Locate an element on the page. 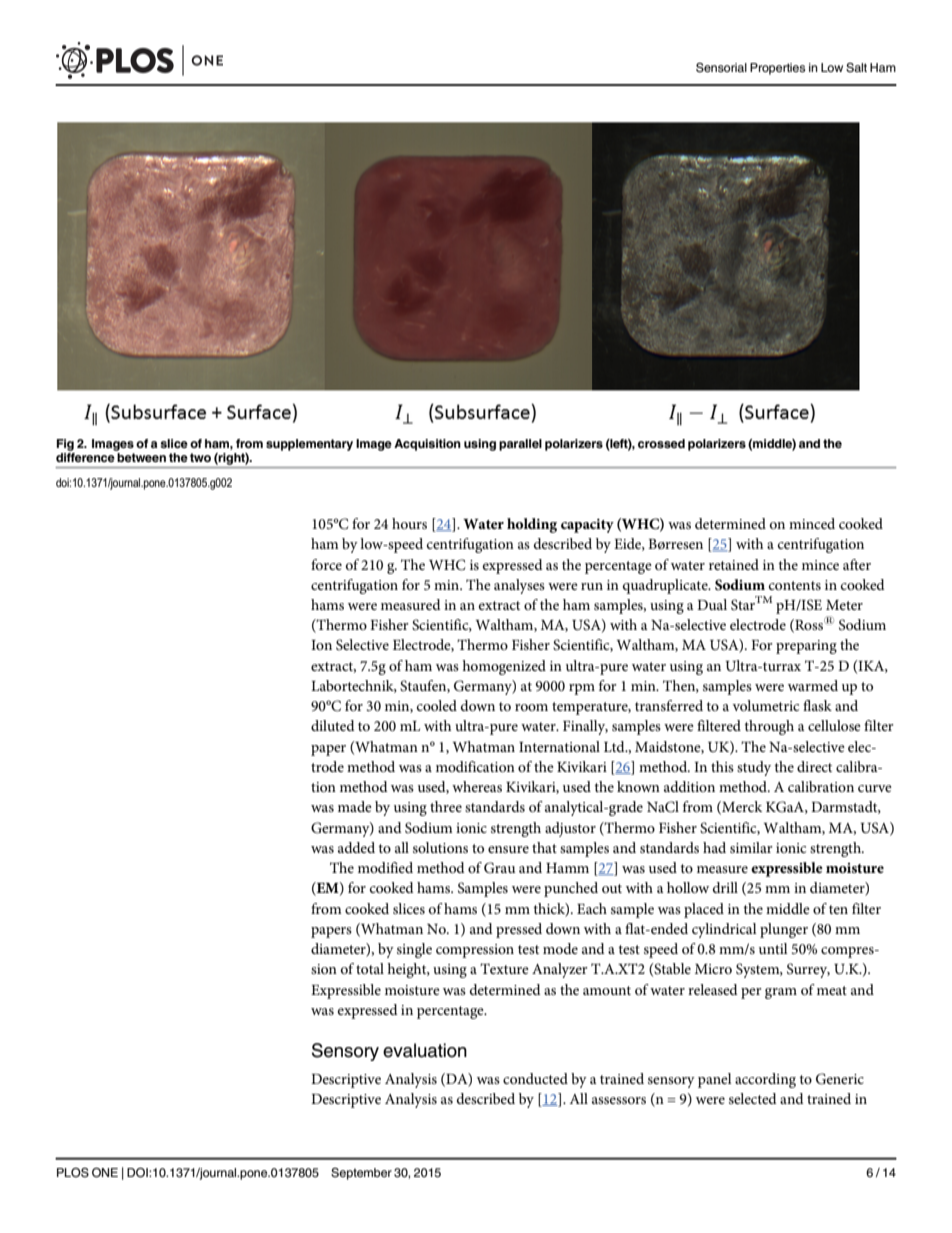 This page has height=1233, width=952. Sensorial is located at coordinates (721, 68).
